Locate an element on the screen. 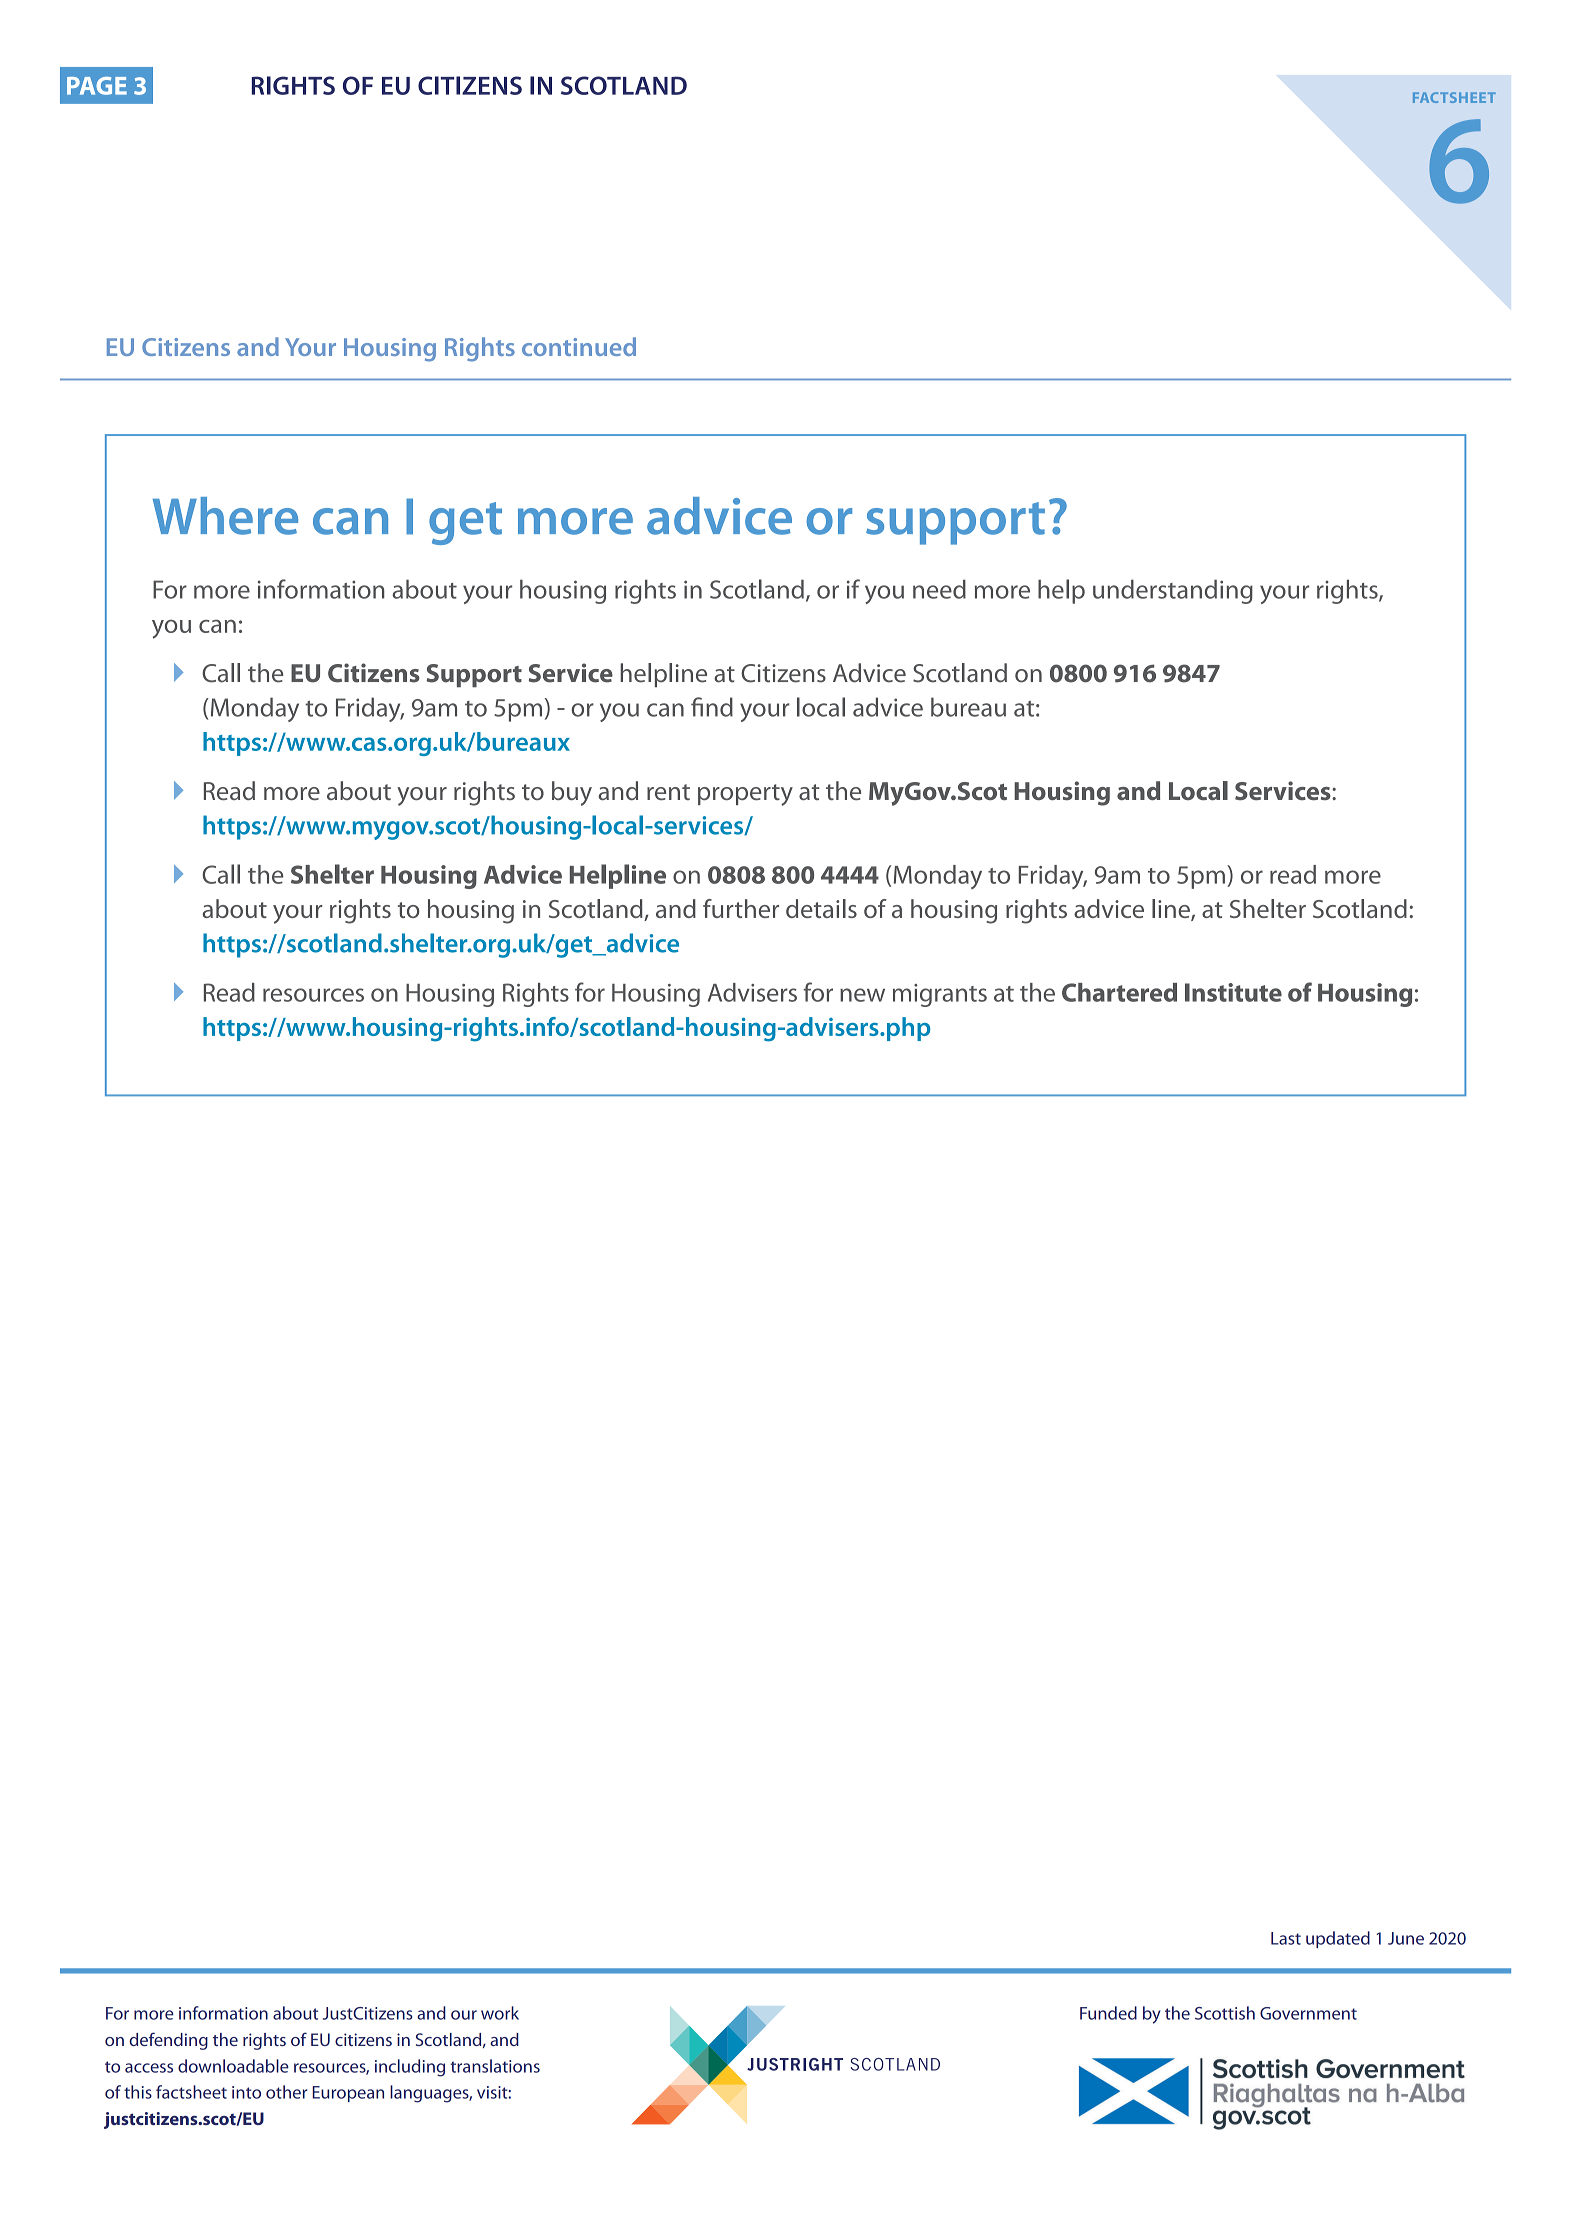  continued is located at coordinates (579, 346).
